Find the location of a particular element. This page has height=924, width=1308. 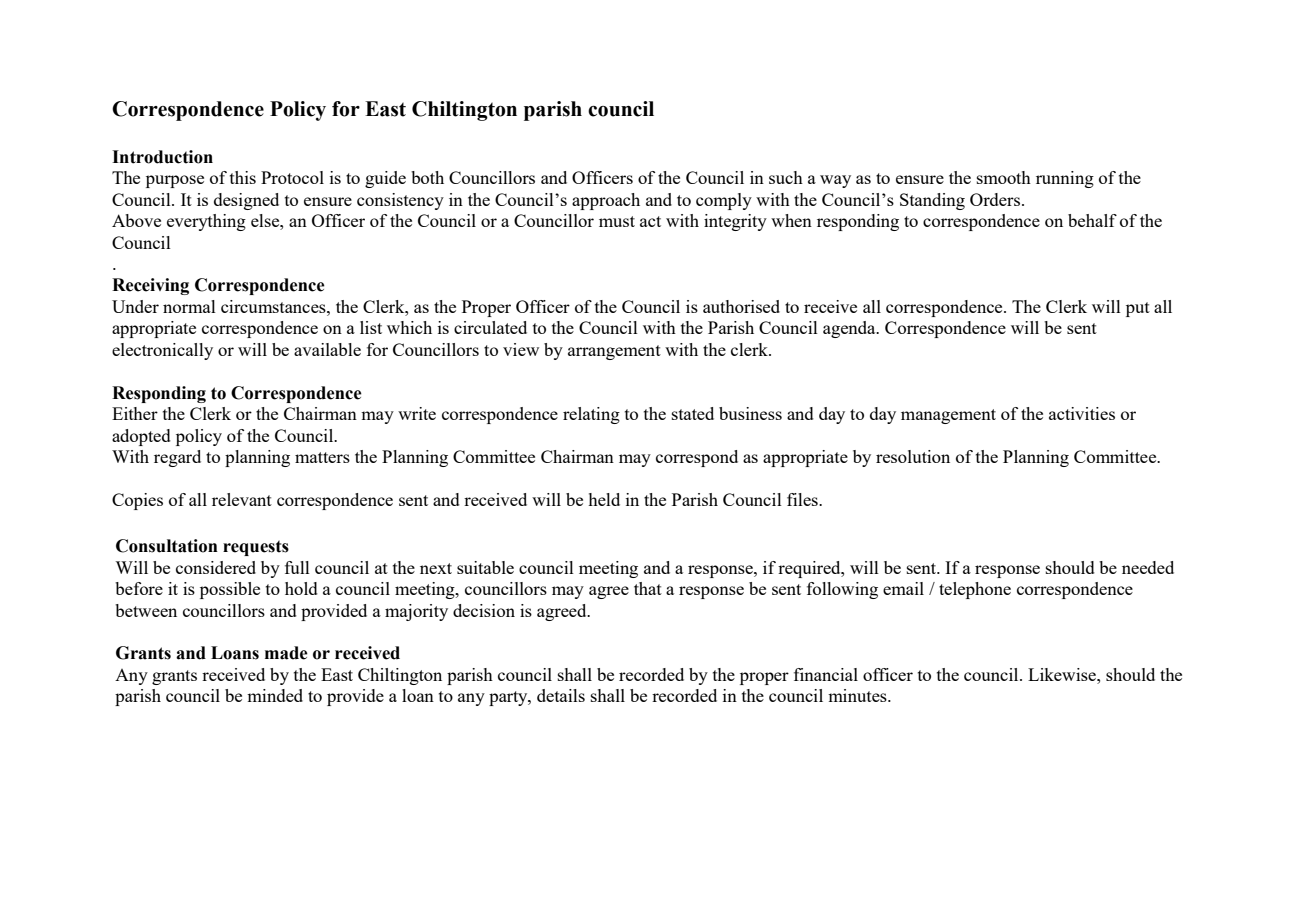

relevant is located at coordinates (242, 499).
